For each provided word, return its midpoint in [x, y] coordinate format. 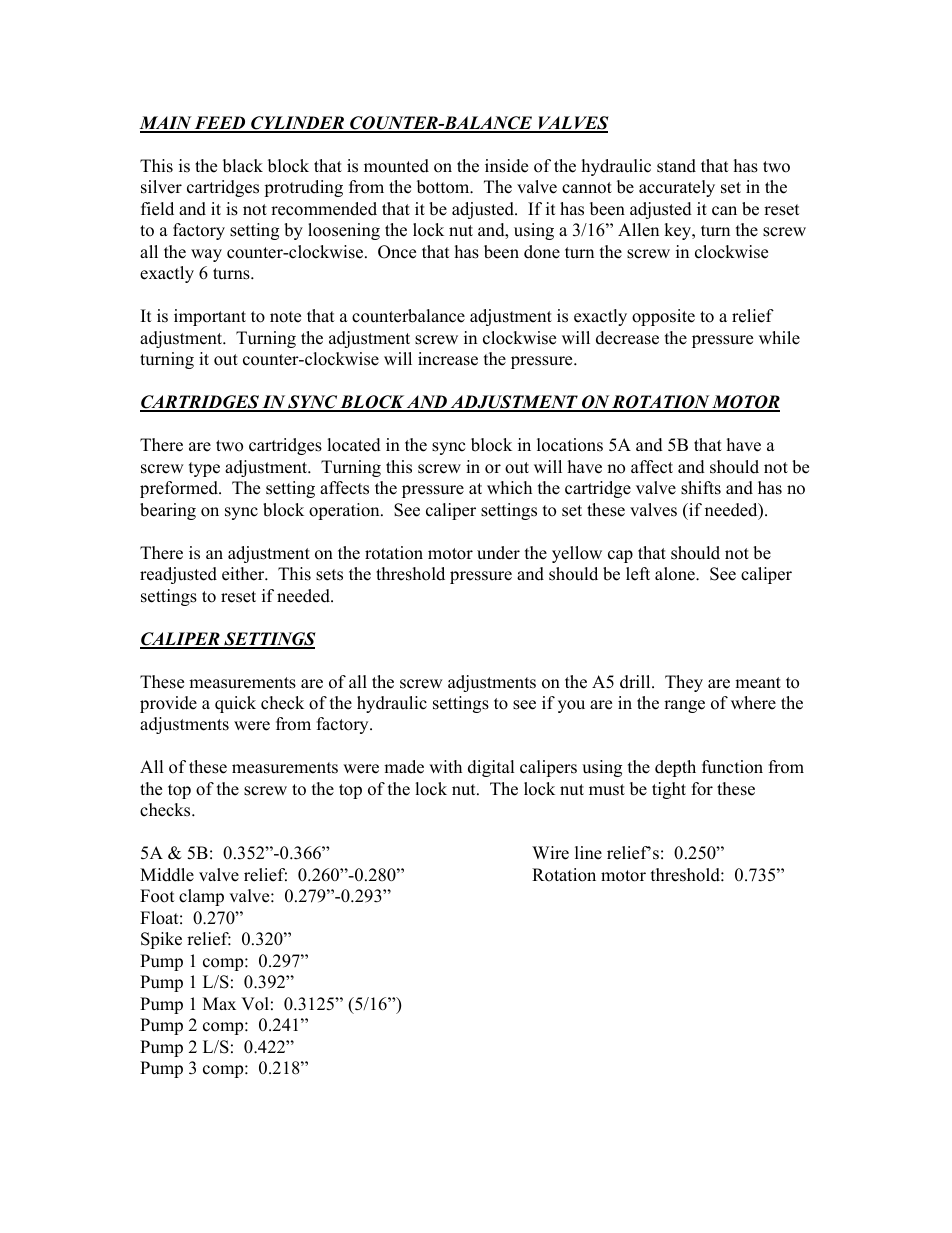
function [732, 767]
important [210, 317]
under [498, 553]
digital [491, 768]
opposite [663, 317]
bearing [168, 511]
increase [448, 359]
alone [676, 574]
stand [676, 166]
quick [235, 704]
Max [219, 1003]
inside [506, 166]
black [243, 166]
